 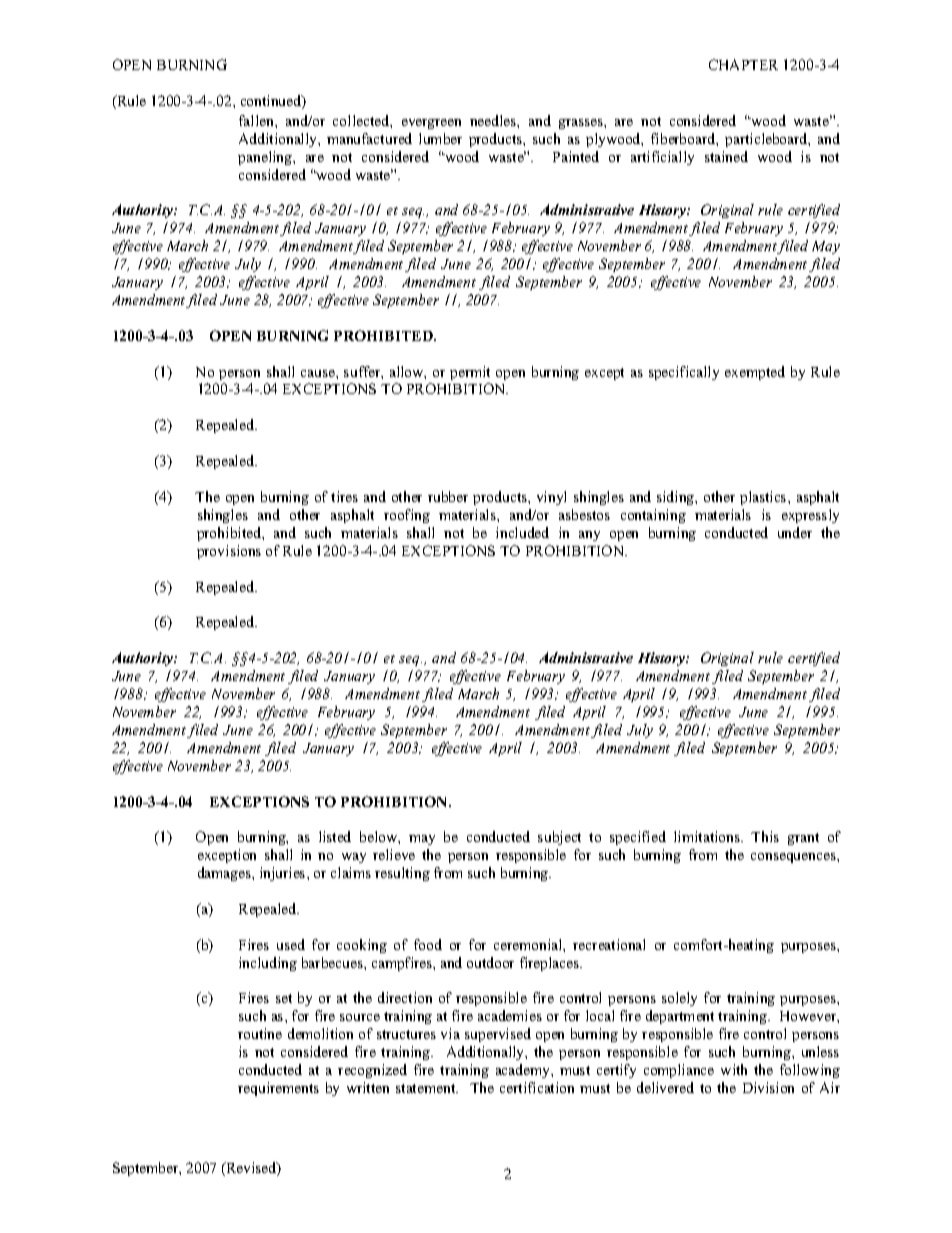 What do you see at coordinates (369, 138) in the screenshot?
I see `manufactured` at bounding box center [369, 138].
